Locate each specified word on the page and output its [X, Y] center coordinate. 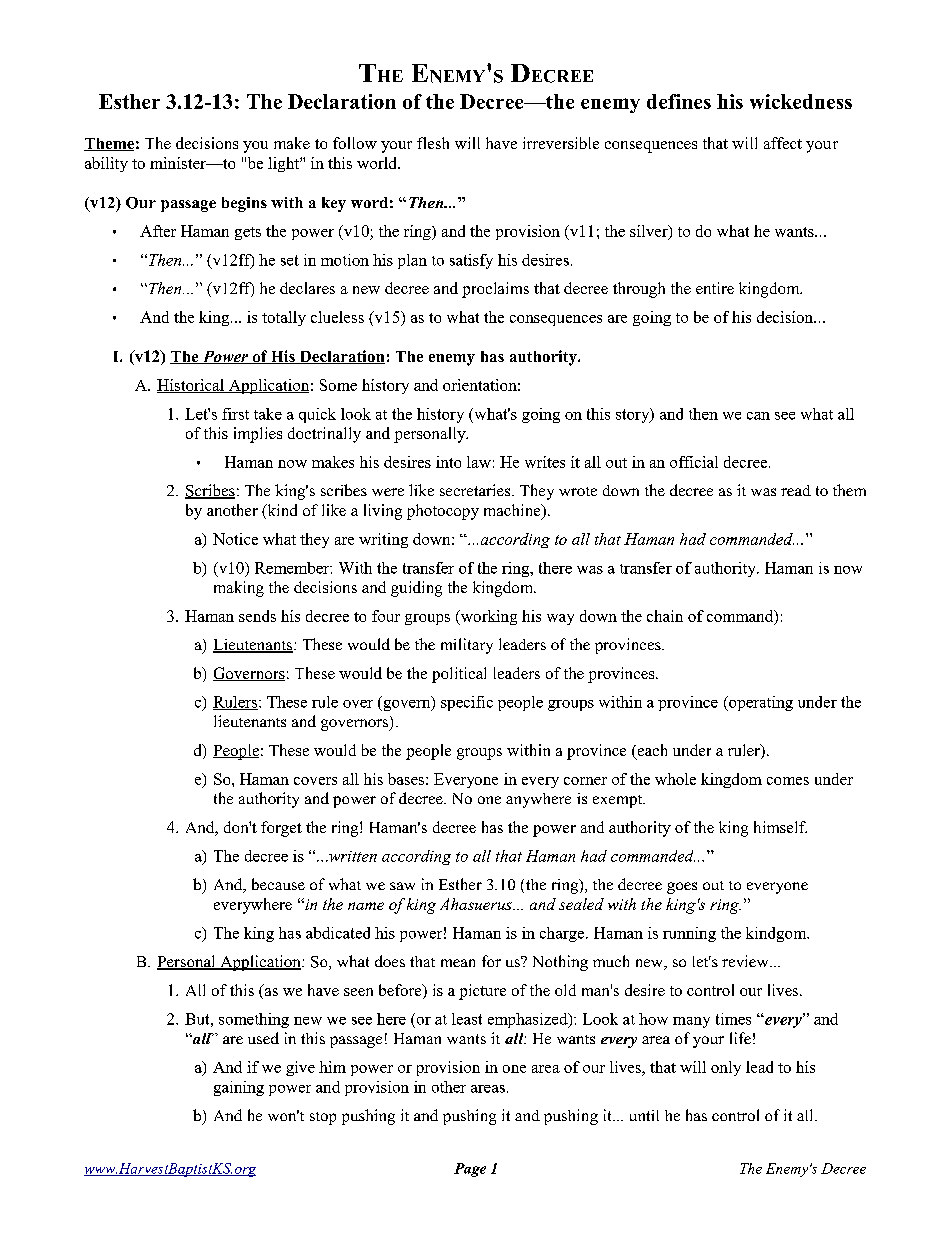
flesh [433, 143]
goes [682, 888]
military [467, 646]
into [448, 462]
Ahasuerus [477, 904]
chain [665, 616]
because [278, 884]
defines [679, 101]
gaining [239, 1088]
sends [257, 616]
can [758, 416]
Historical [191, 386]
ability [106, 164]
